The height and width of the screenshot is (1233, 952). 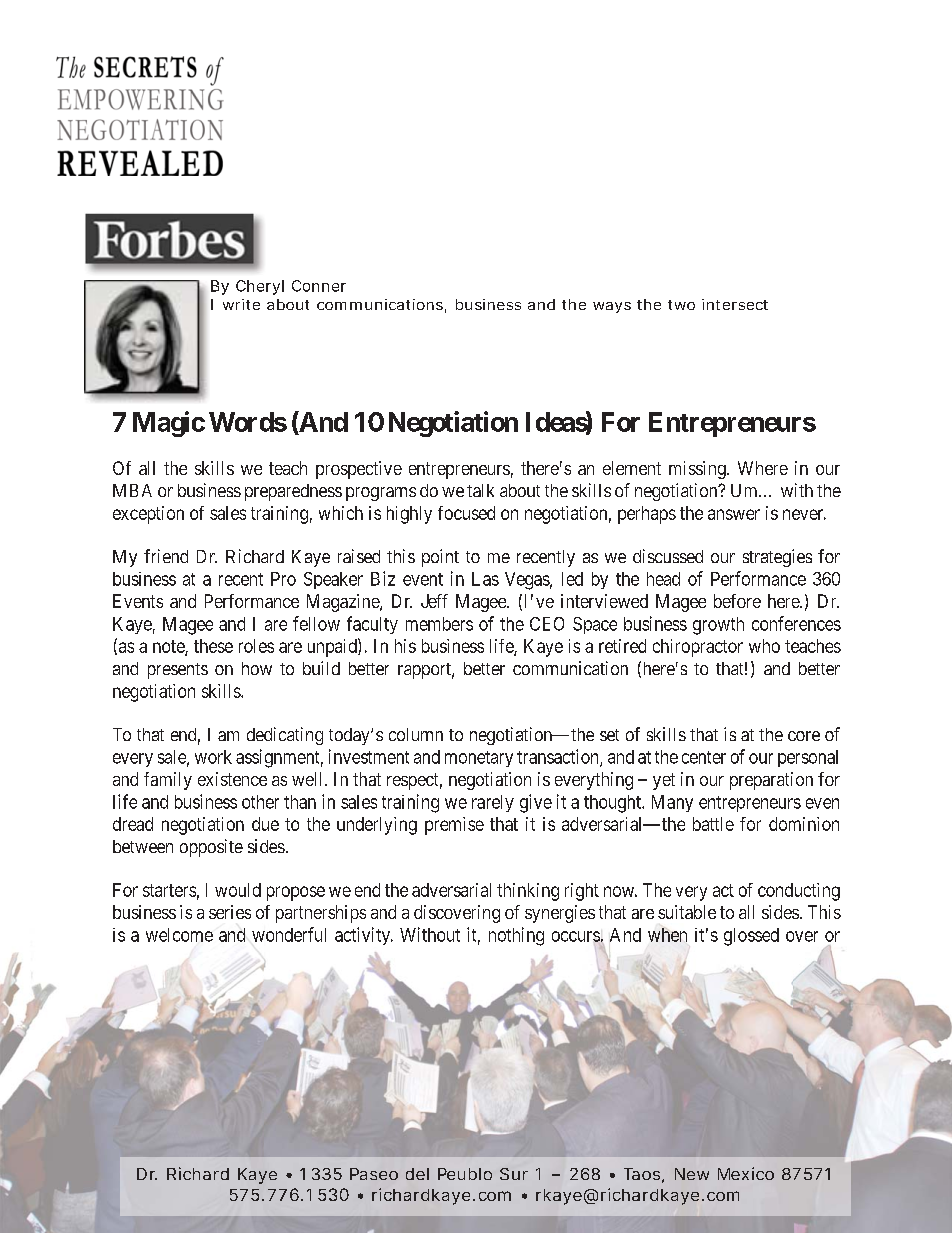 What do you see at coordinates (211, 848) in the screenshot?
I see `opposite` at bounding box center [211, 848].
